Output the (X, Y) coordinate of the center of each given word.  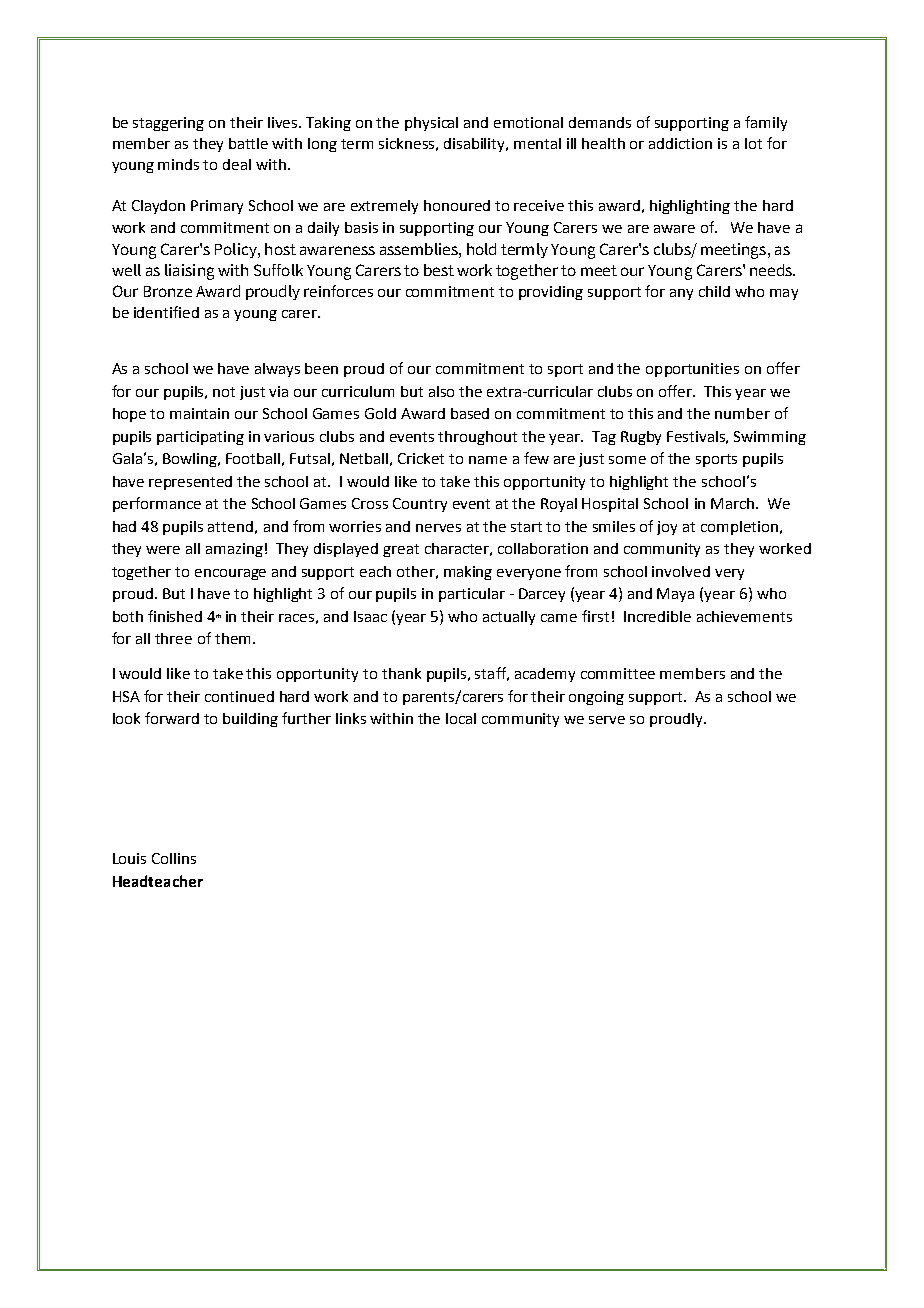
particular (472, 595)
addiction (680, 143)
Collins (174, 858)
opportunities (692, 370)
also (441, 391)
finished (175, 616)
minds (178, 164)
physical (431, 124)
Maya (675, 595)
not (224, 392)
